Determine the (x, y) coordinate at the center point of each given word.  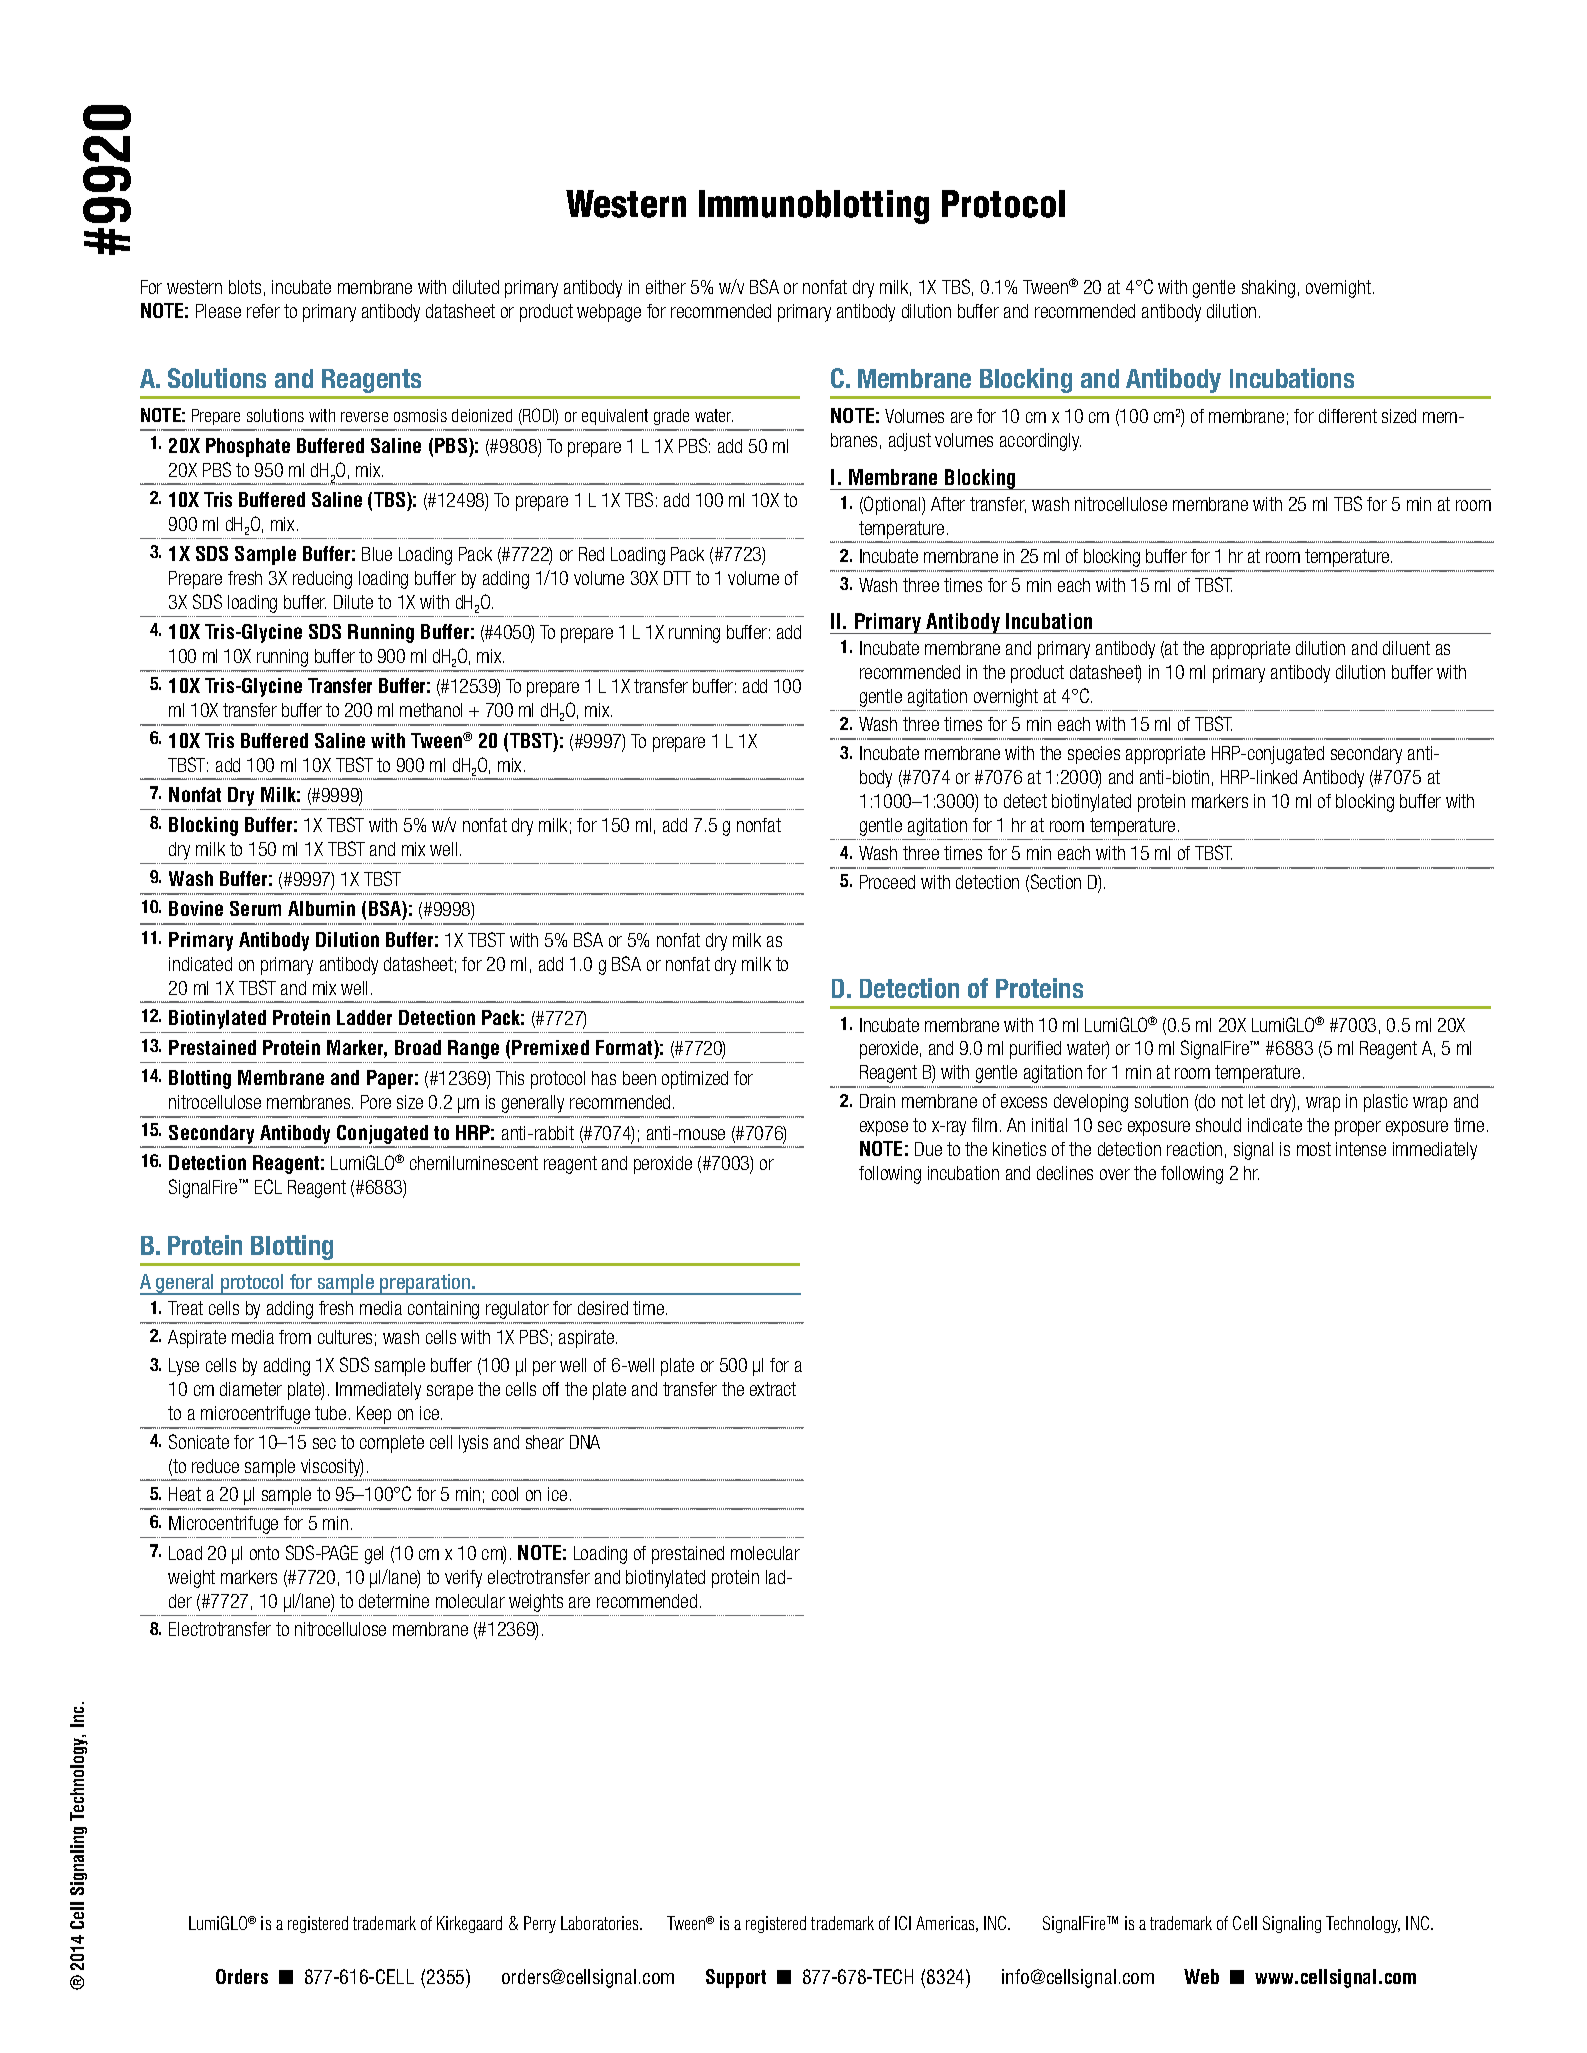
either (666, 287)
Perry (540, 1924)
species (1094, 755)
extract (773, 1389)
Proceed (887, 882)
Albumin (321, 908)
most (1314, 1149)
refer (263, 311)
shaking (1268, 289)
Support (736, 1978)
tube (330, 1413)
